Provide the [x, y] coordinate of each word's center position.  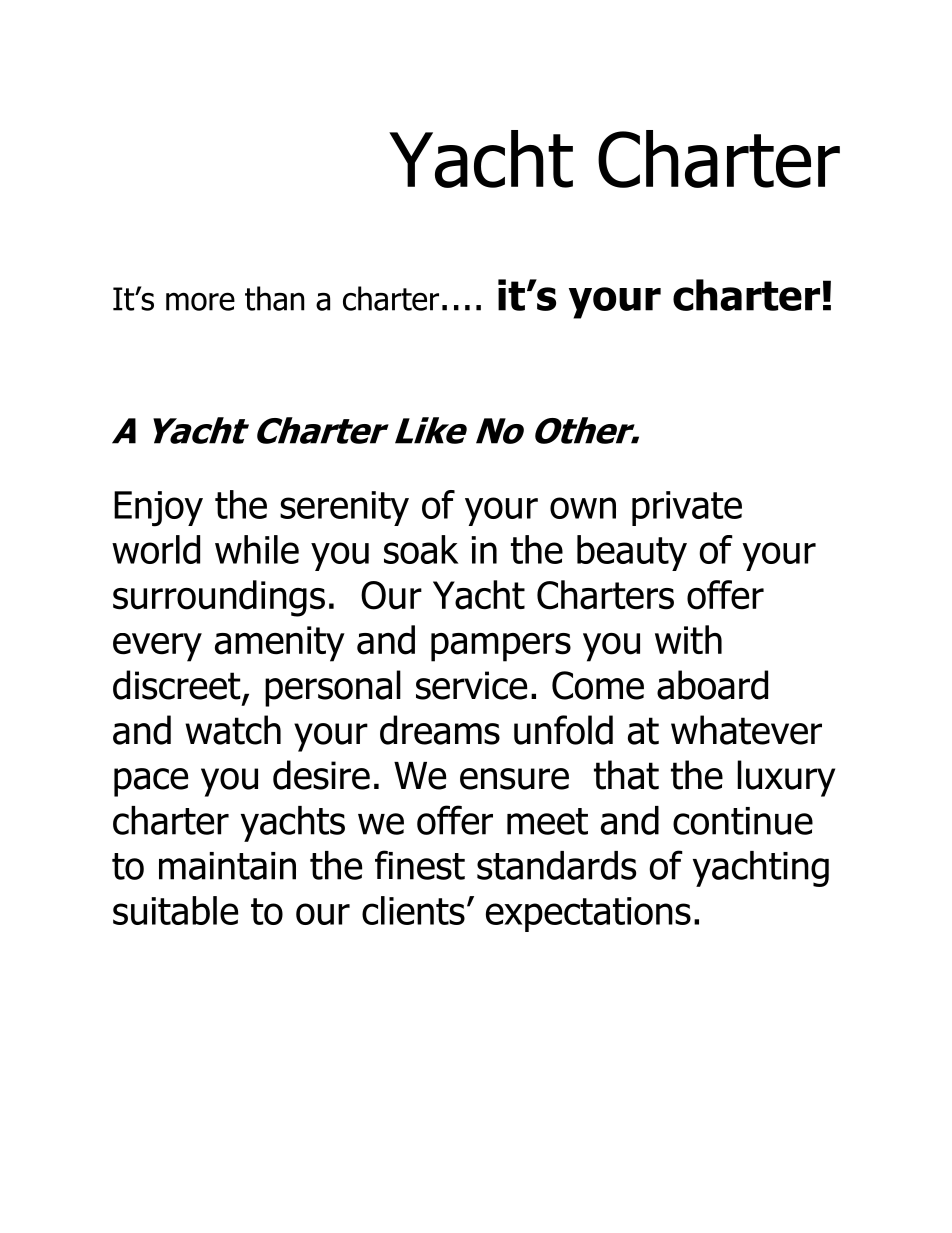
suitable [175, 910]
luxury [786, 778]
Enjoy [158, 509]
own [583, 508]
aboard [712, 685]
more [200, 301]
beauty [632, 553]
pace [151, 782]
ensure [514, 779]
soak [421, 549]
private [687, 508]
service [471, 685]
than [274, 298]
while [257, 549]
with [688, 639]
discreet [178, 686]
